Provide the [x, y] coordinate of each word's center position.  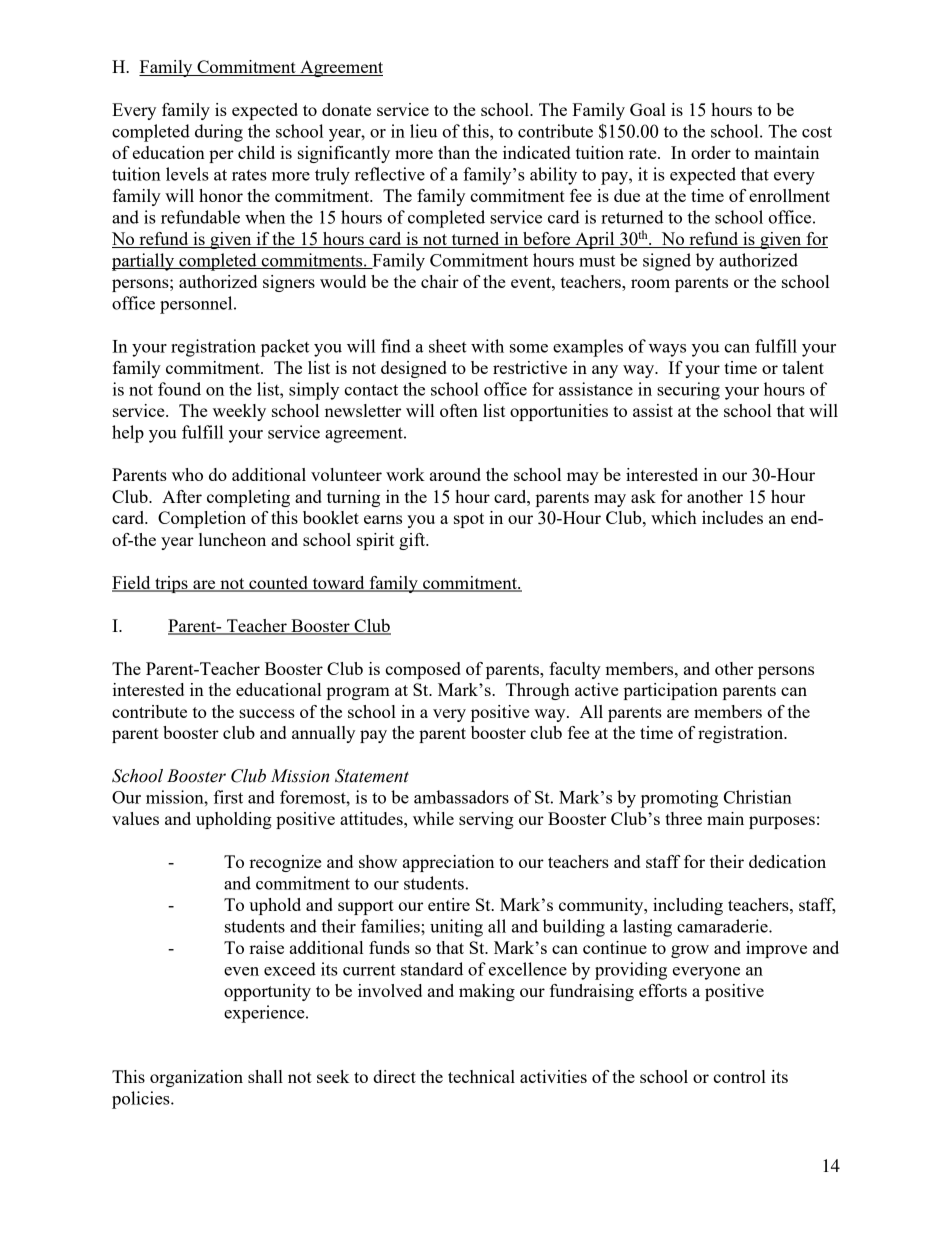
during [219, 133]
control [739, 1076]
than [454, 152]
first [228, 797]
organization [196, 1078]
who [187, 474]
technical [481, 1076]
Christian [758, 797]
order [711, 152]
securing [688, 391]
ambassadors [461, 797]
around [455, 474]
